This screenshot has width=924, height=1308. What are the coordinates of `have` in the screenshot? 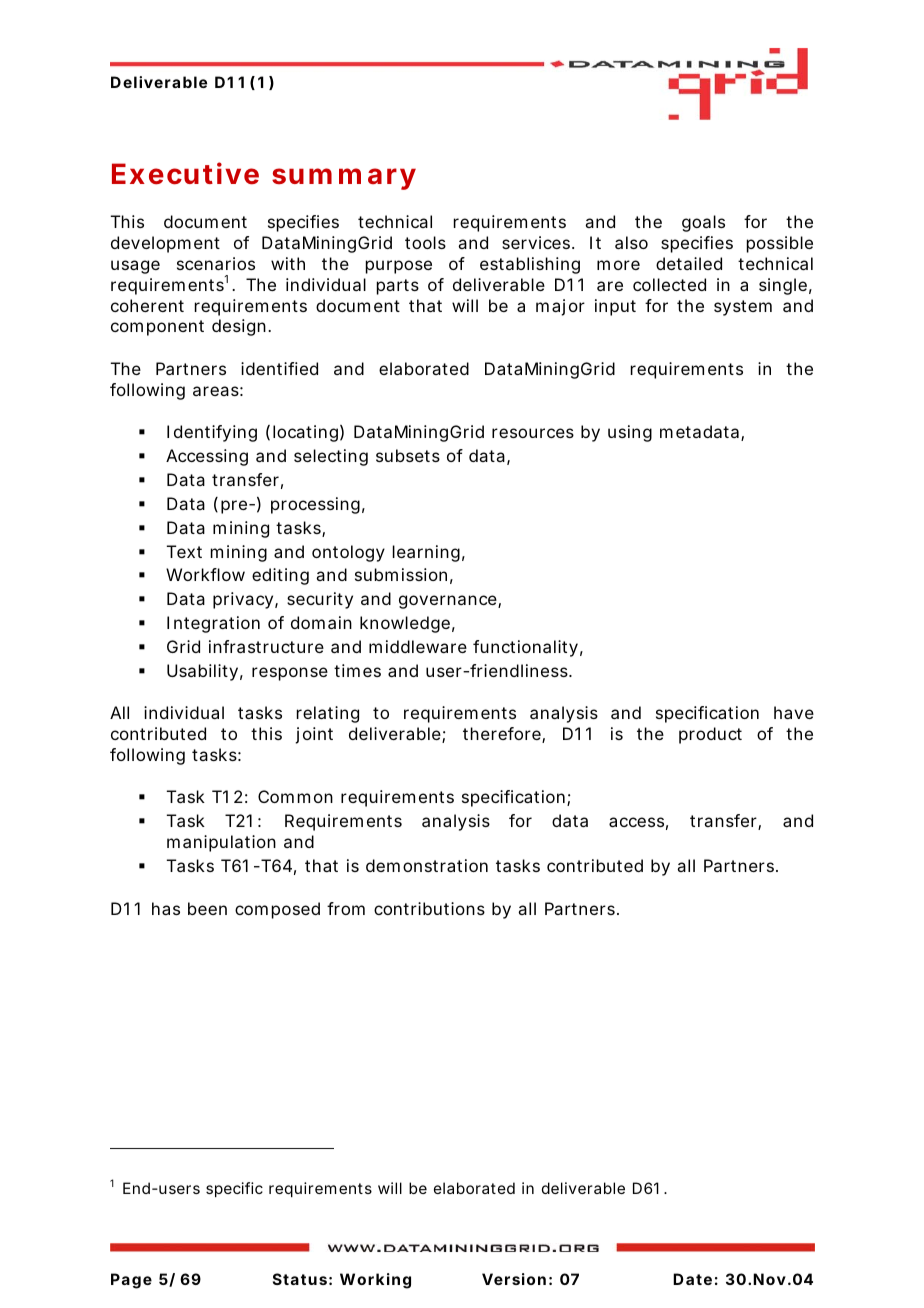 It's located at (794, 712).
